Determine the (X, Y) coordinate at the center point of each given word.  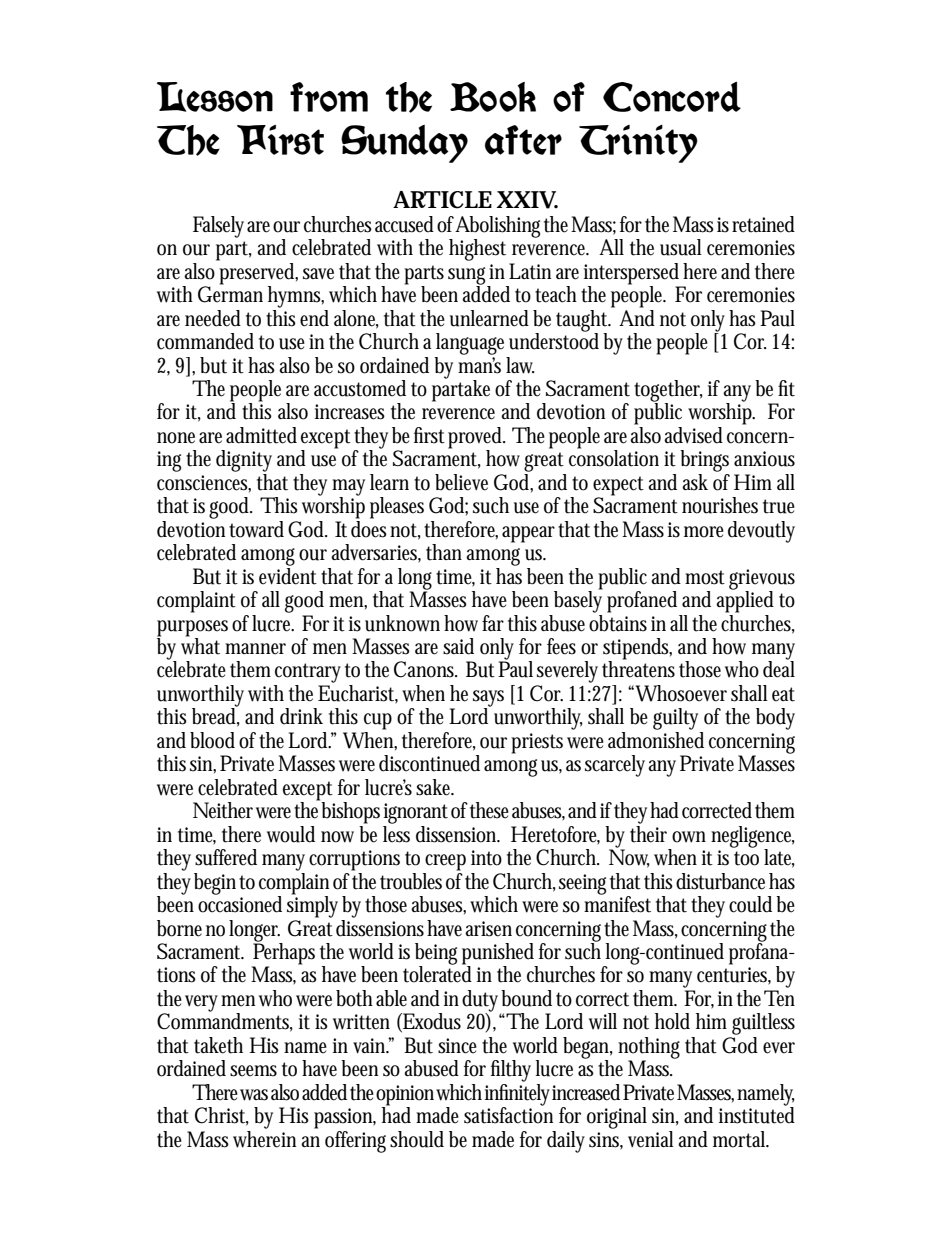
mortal (741, 1139)
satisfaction (508, 1114)
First (280, 140)
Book (493, 97)
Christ (222, 1116)
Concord (672, 97)
